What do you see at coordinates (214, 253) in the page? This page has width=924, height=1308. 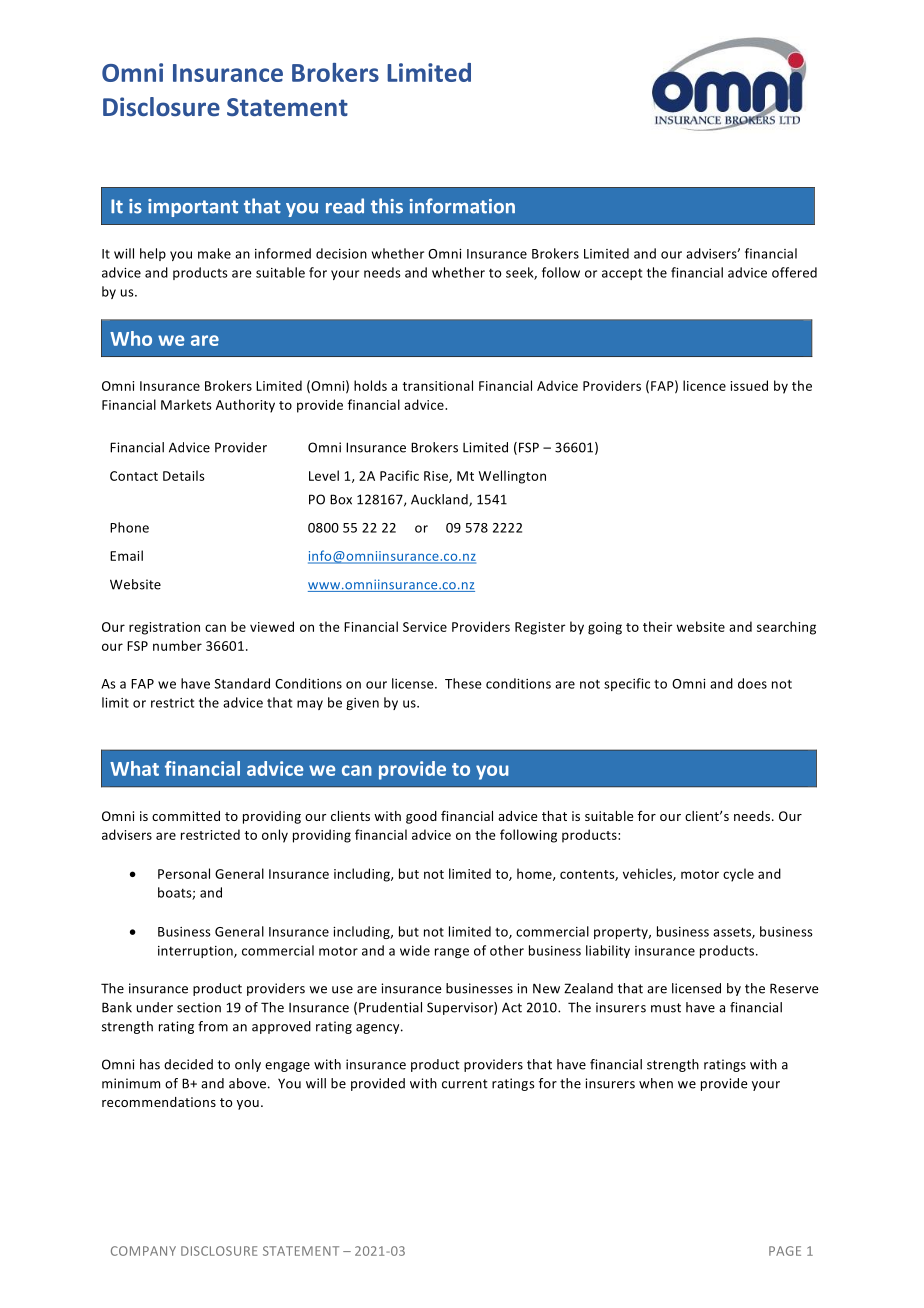 I see `make` at bounding box center [214, 253].
